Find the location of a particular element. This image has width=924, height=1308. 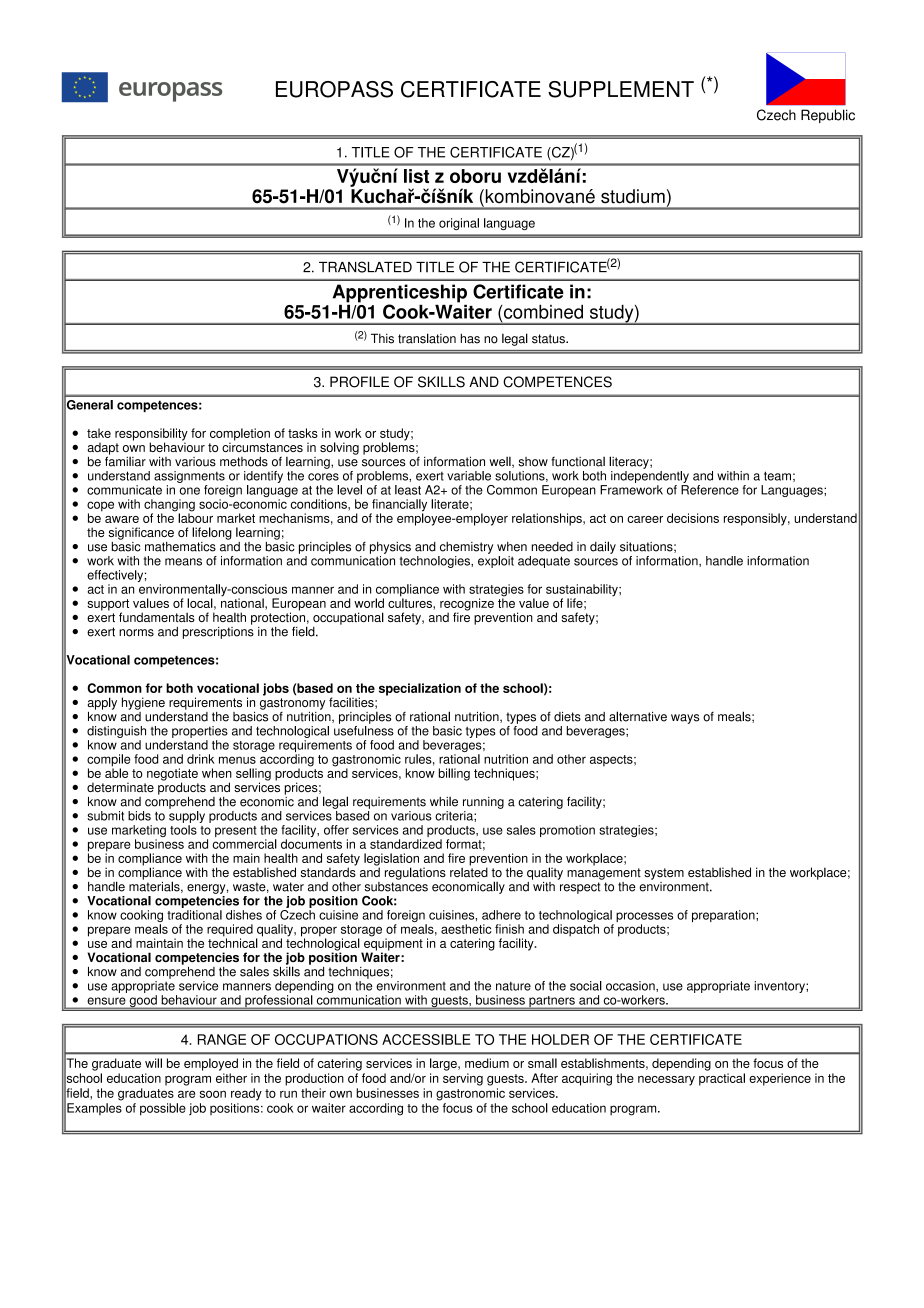

ways is located at coordinates (685, 719).
